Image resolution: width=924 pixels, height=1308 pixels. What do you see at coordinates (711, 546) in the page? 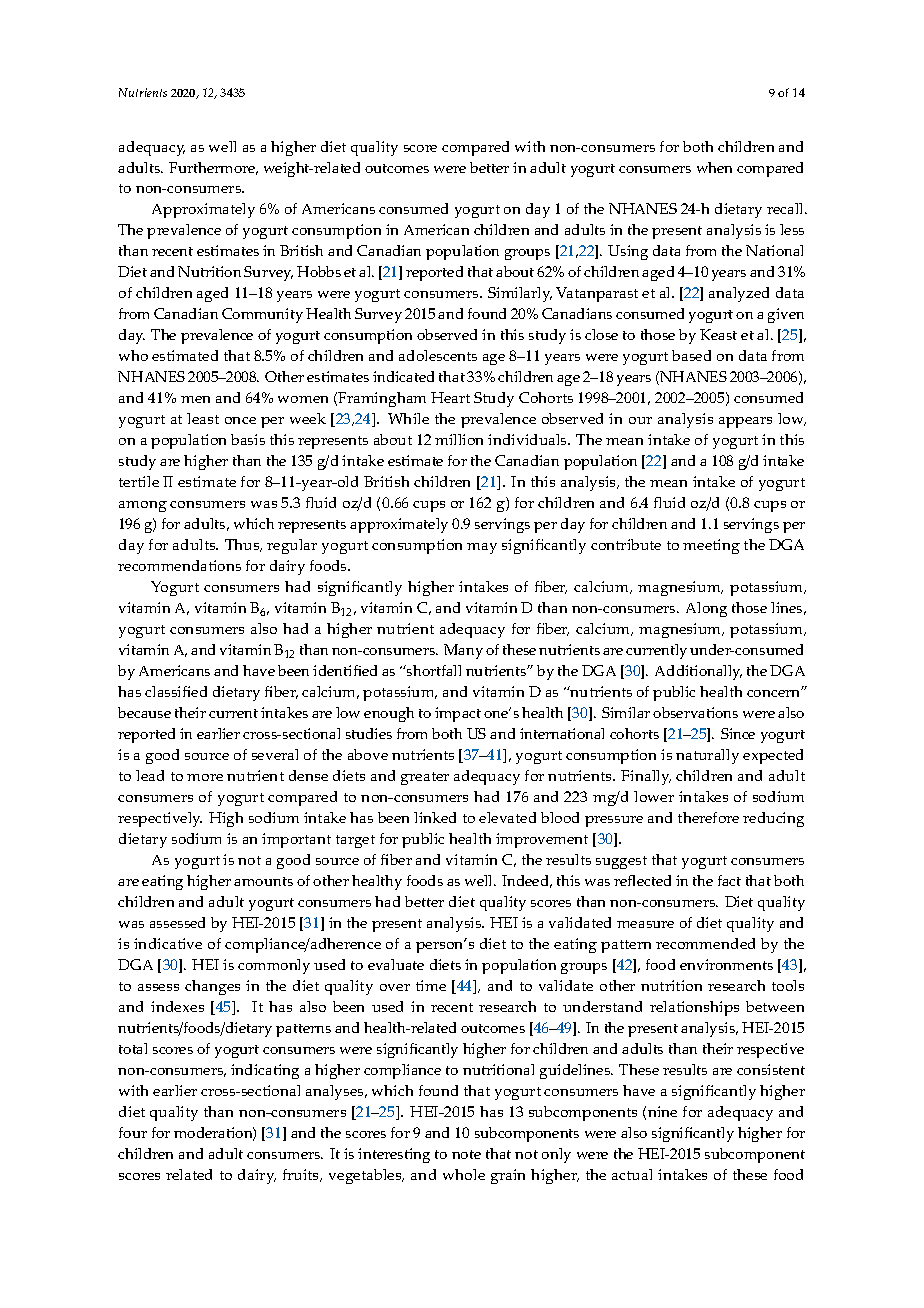
I see `meeting` at bounding box center [711, 546].
